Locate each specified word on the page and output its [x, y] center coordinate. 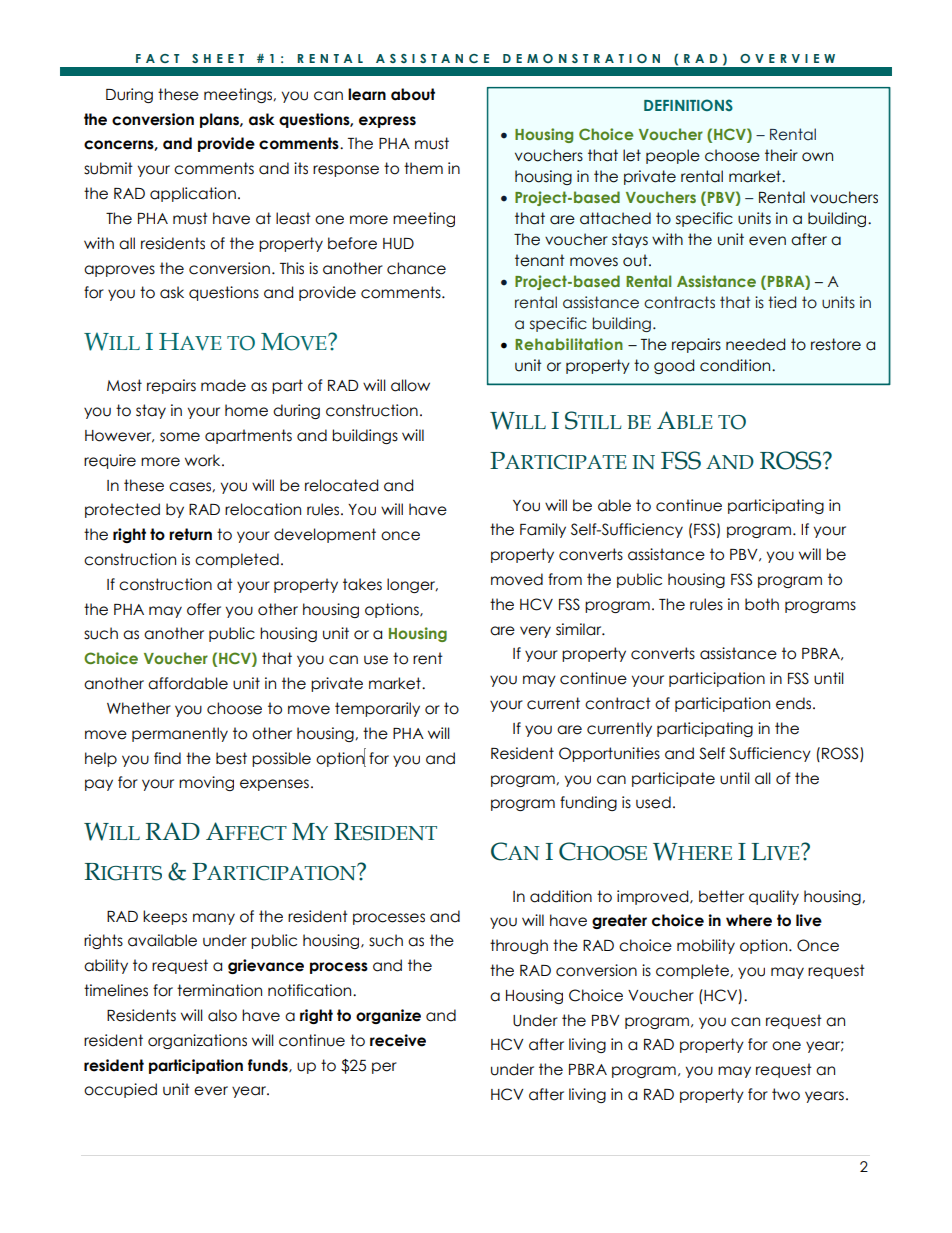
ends [795, 703]
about [413, 94]
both [762, 604]
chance [416, 268]
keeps [165, 917]
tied [782, 302]
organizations [197, 1041]
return [190, 534]
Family [543, 530]
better [721, 896]
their [781, 155]
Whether [139, 708]
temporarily [377, 709]
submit [108, 168]
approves [119, 271]
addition [561, 896]
